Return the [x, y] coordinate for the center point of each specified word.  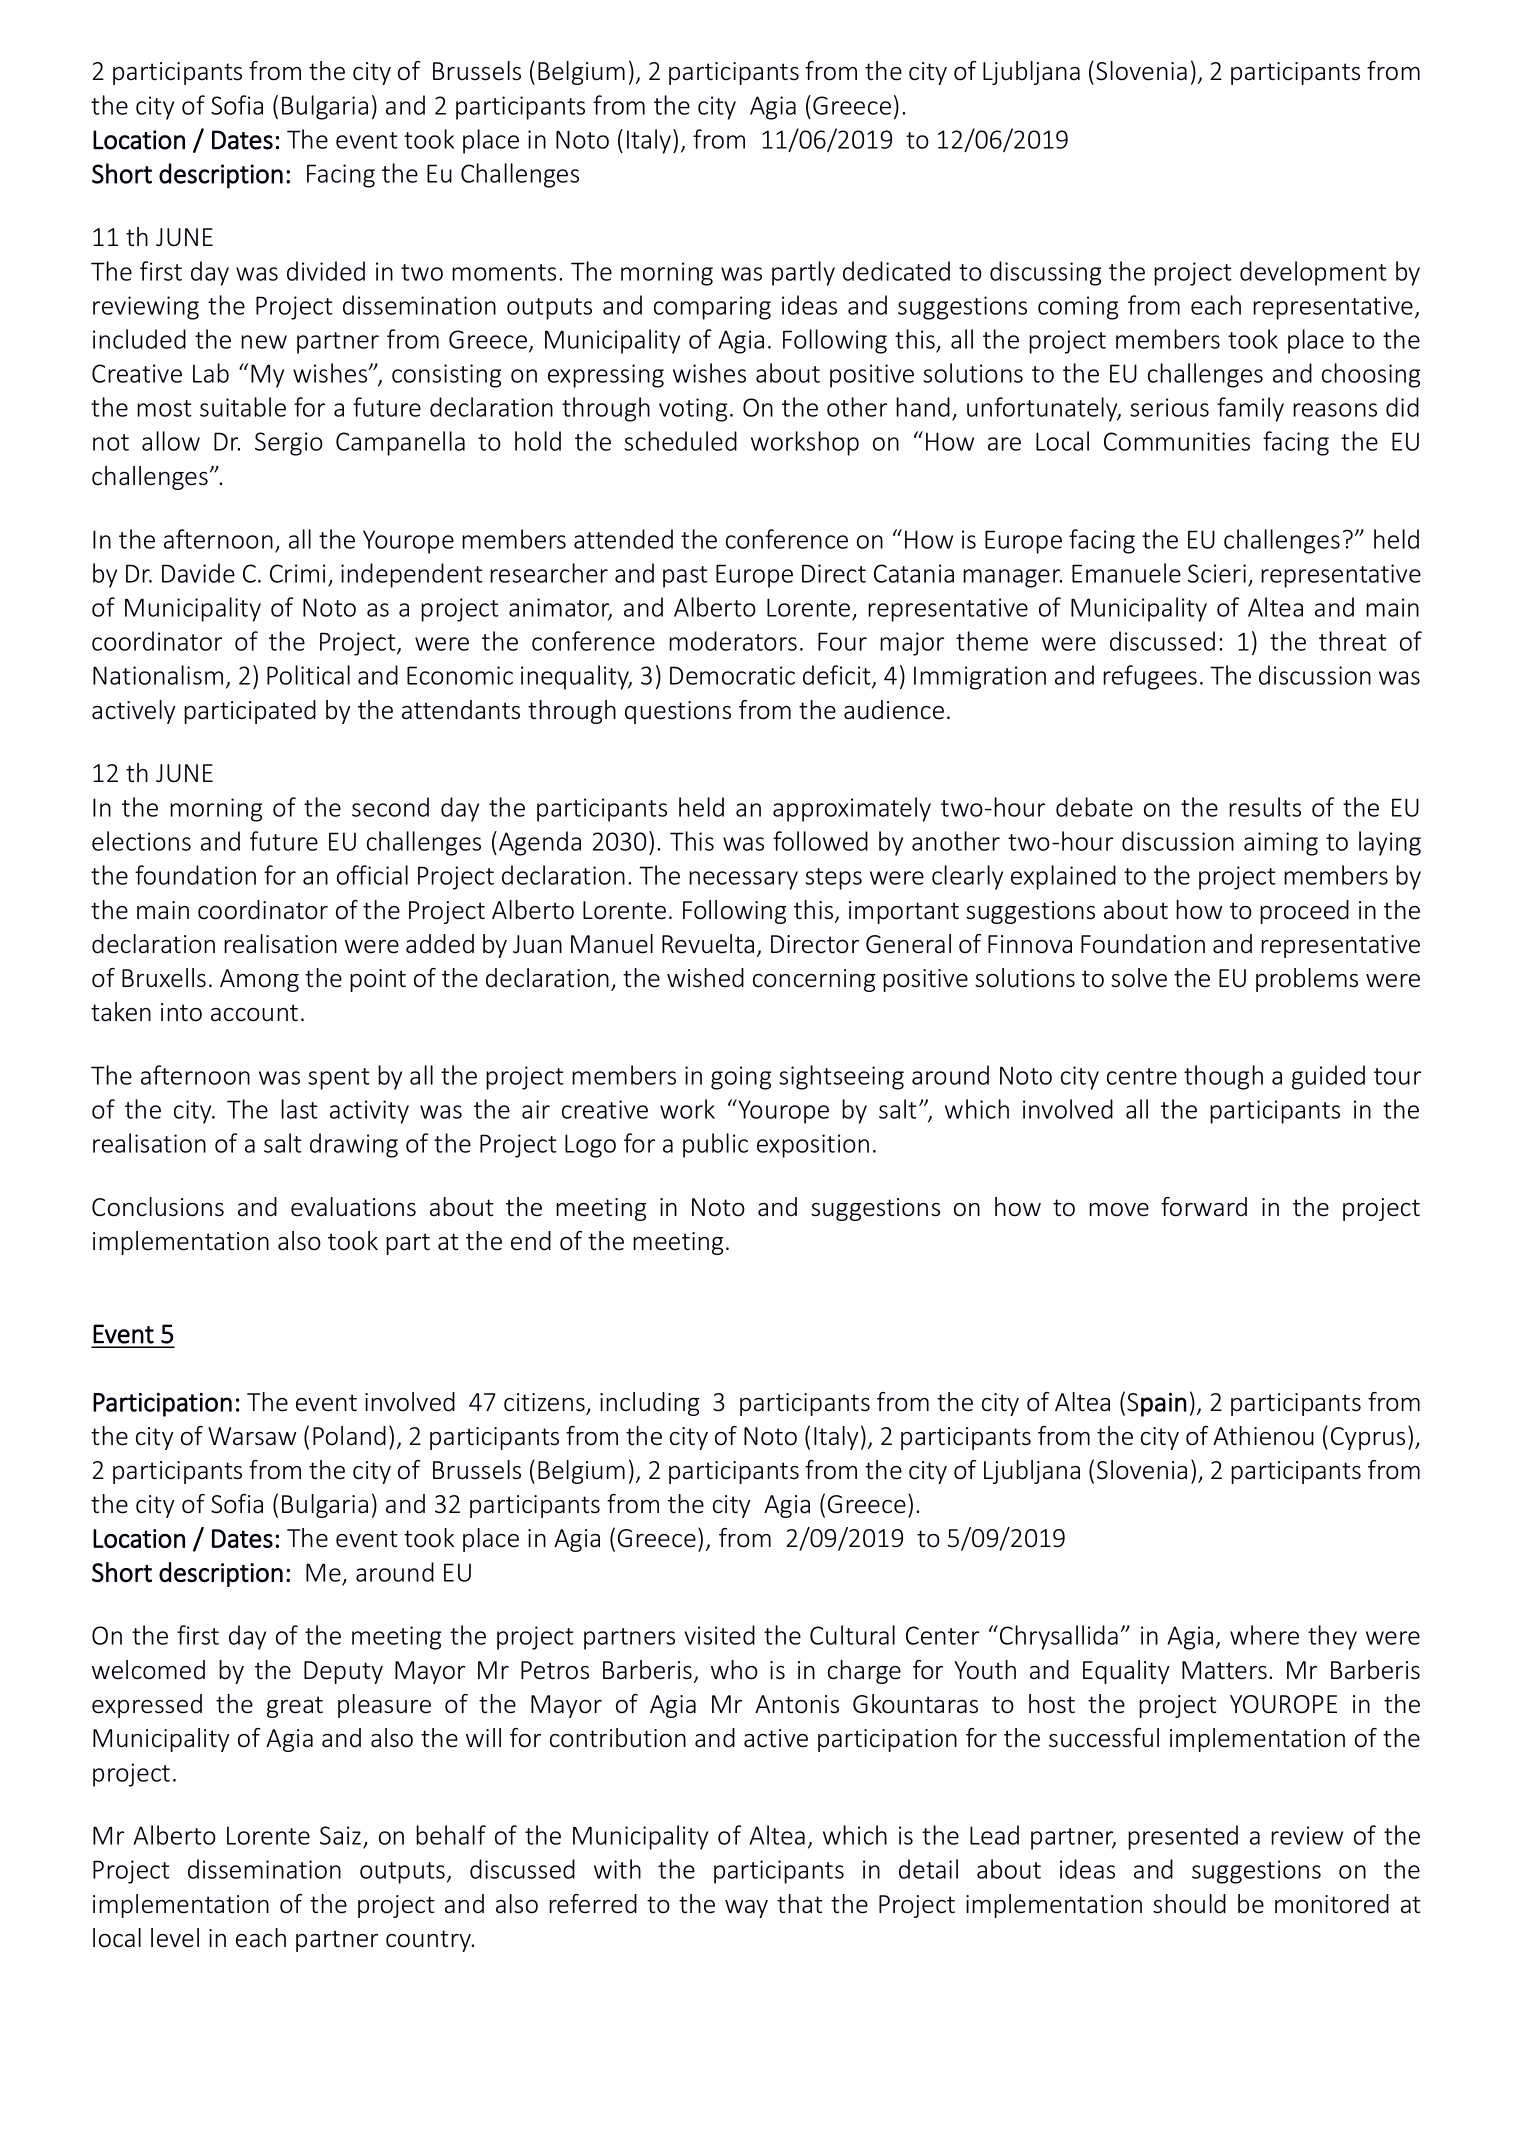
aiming [1281, 844]
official [372, 875]
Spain [1156, 1405]
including [649, 1404]
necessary [743, 880]
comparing [712, 308]
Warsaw [252, 1436]
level [175, 1938]
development [1313, 273]
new [264, 342]
